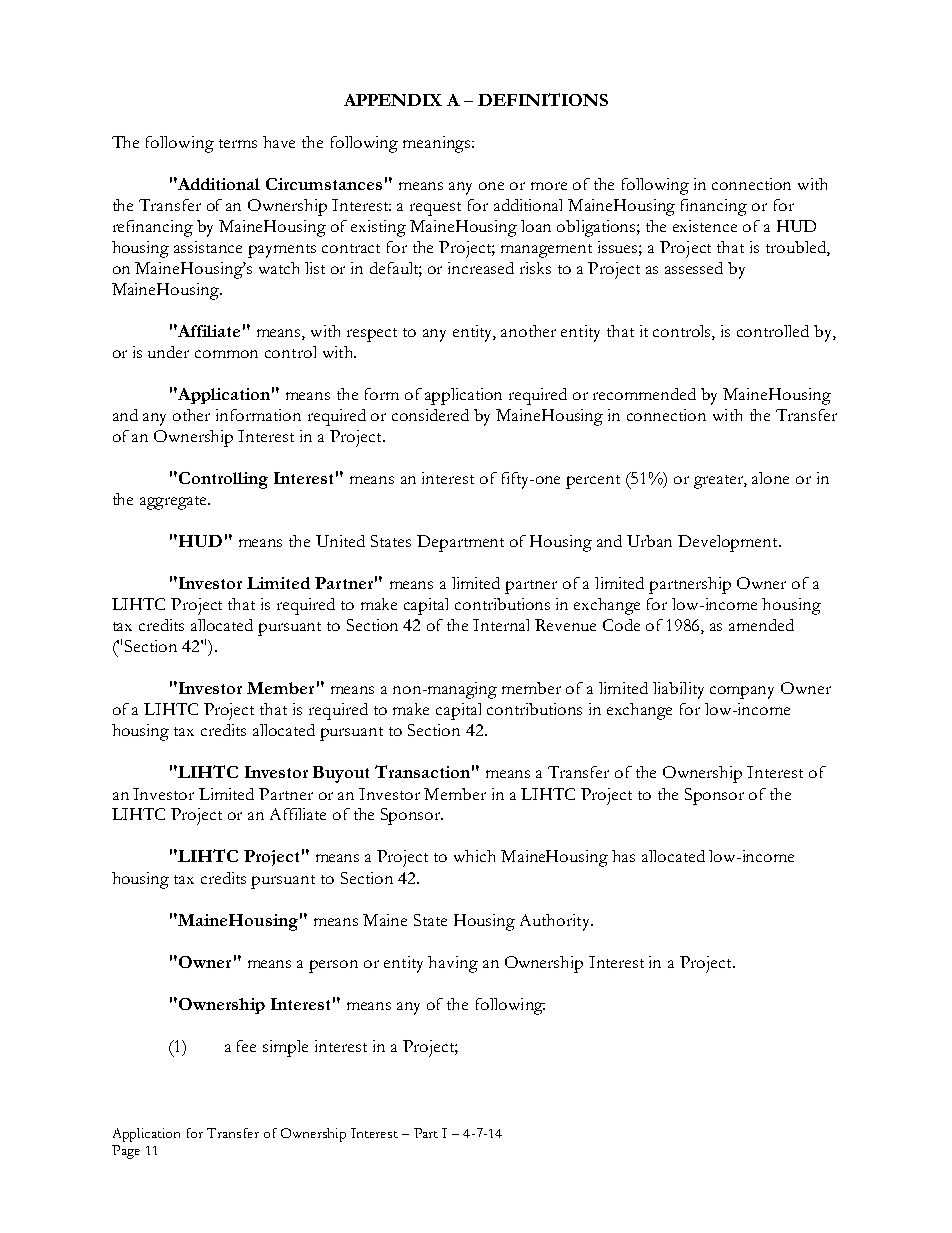  I want to click on aggregate, so click(174, 503).
